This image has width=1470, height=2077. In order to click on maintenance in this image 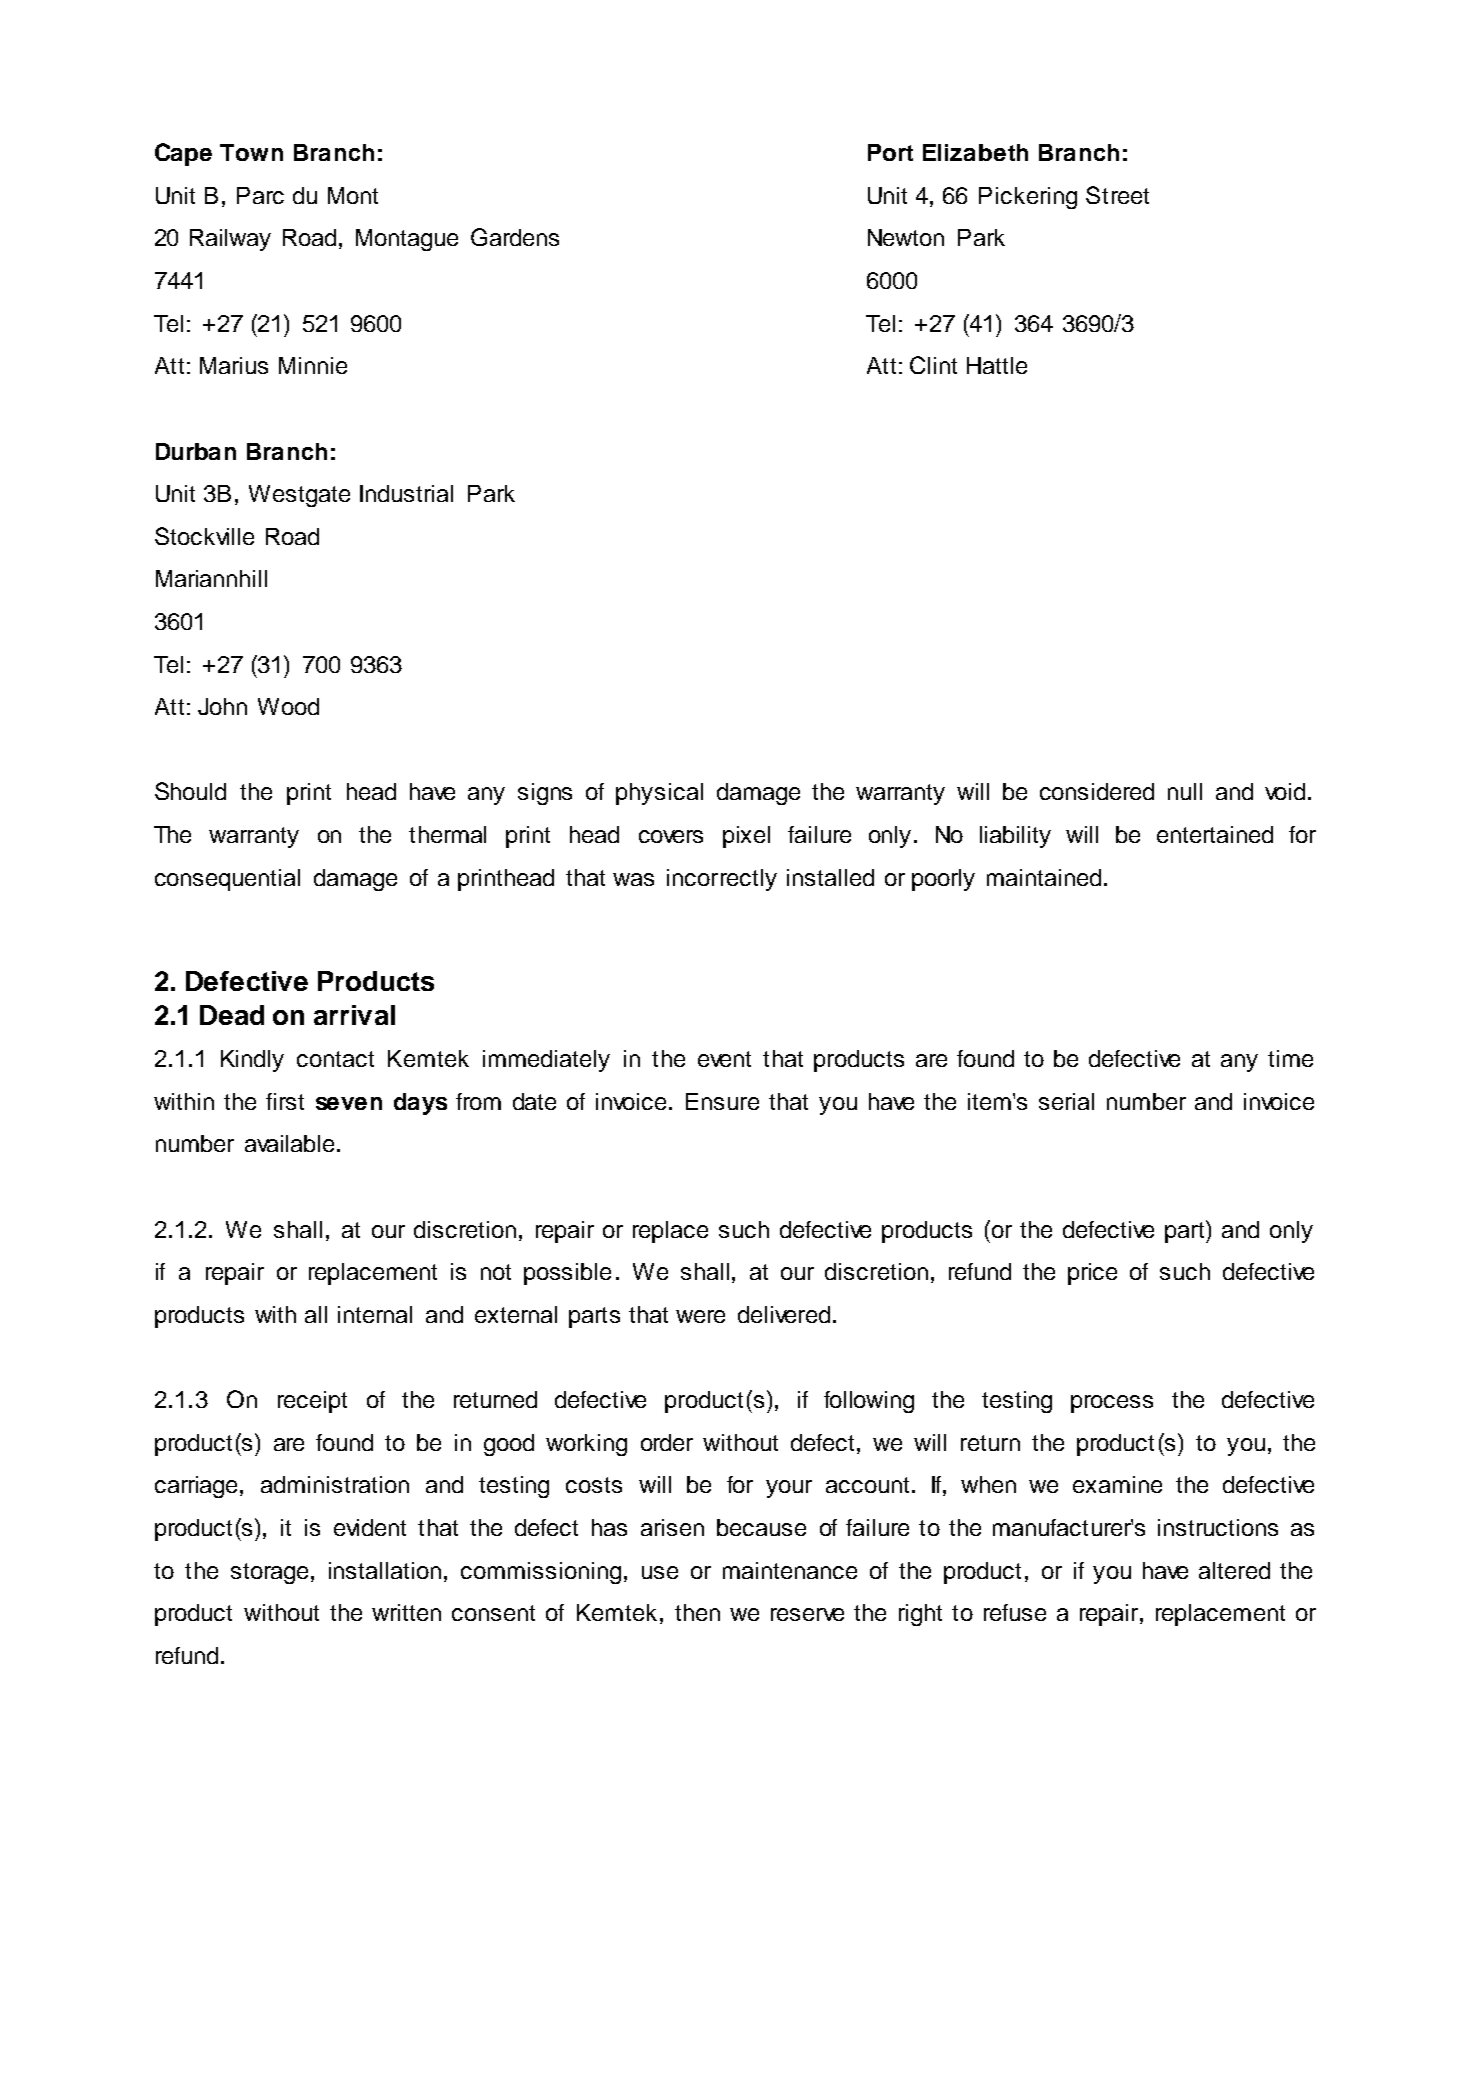, I will do `click(790, 1570)`.
